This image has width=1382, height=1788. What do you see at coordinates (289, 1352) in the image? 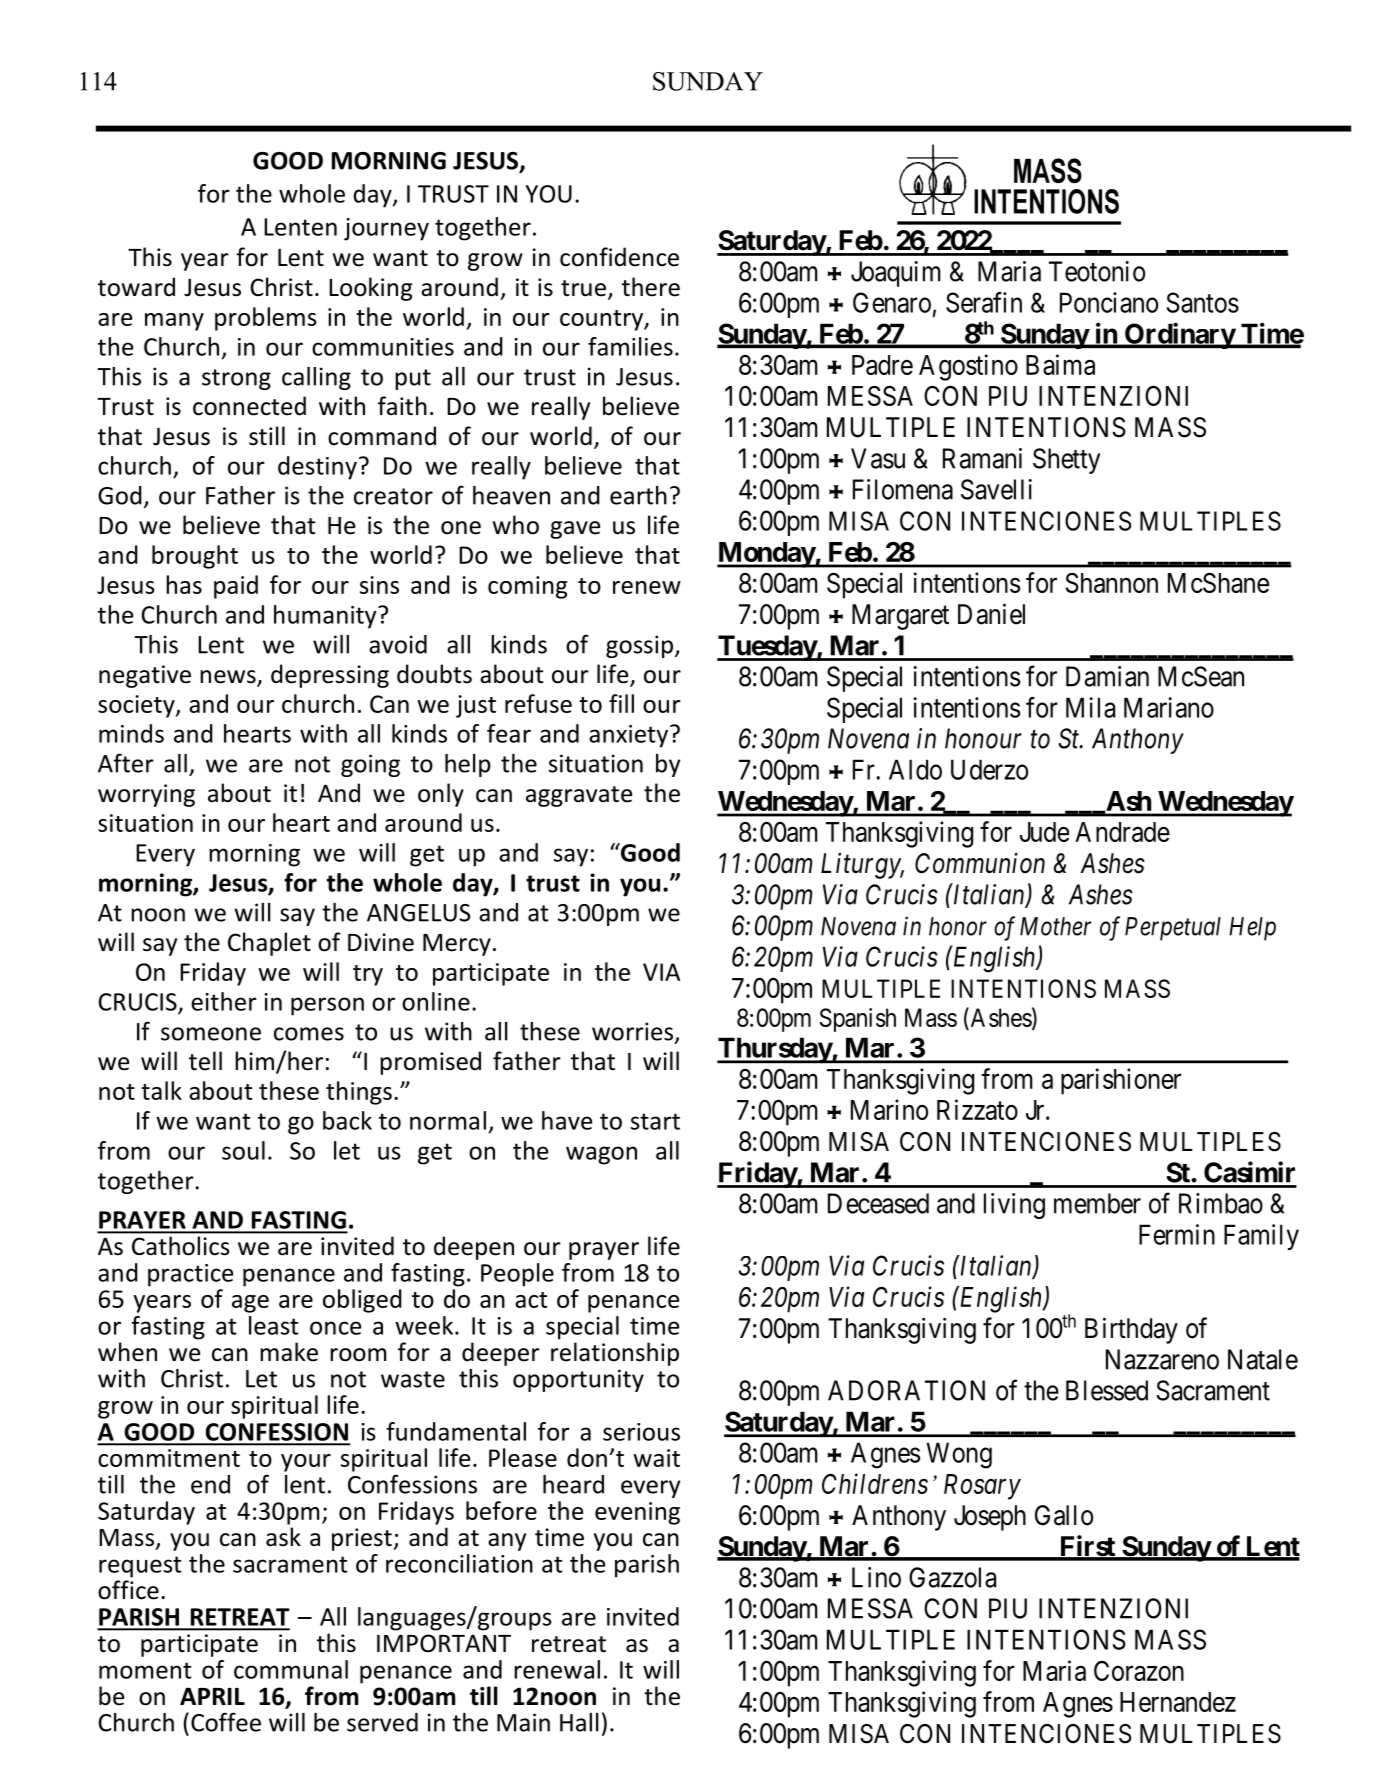
I see `make` at bounding box center [289, 1352].
